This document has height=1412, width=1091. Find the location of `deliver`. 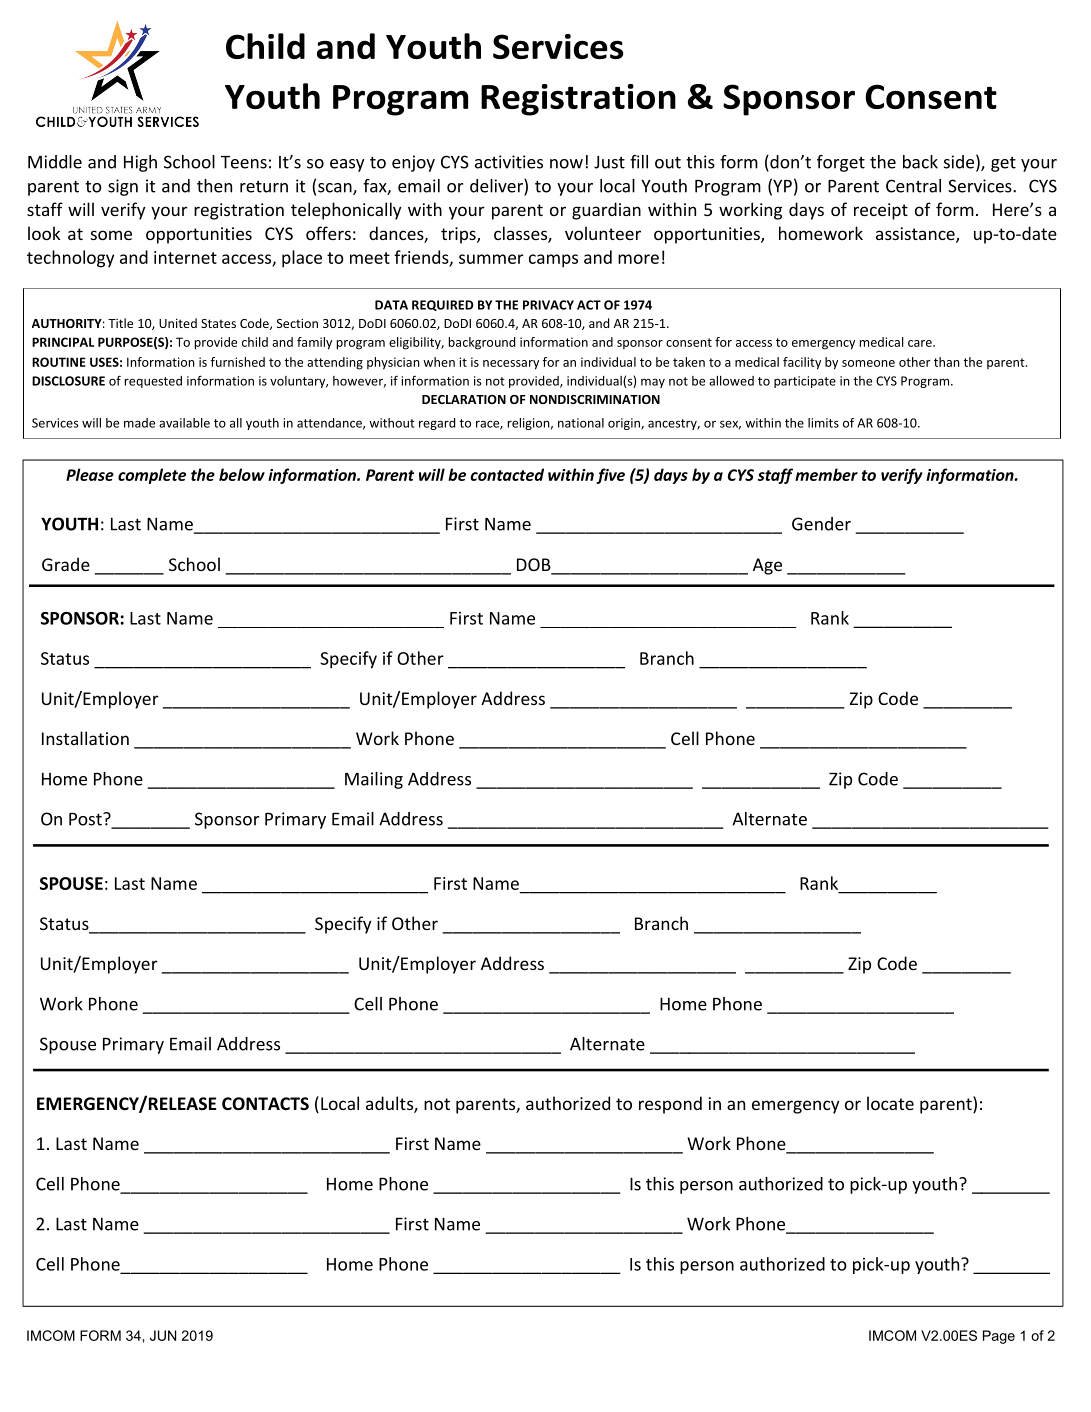

deliver is located at coordinates (497, 187).
